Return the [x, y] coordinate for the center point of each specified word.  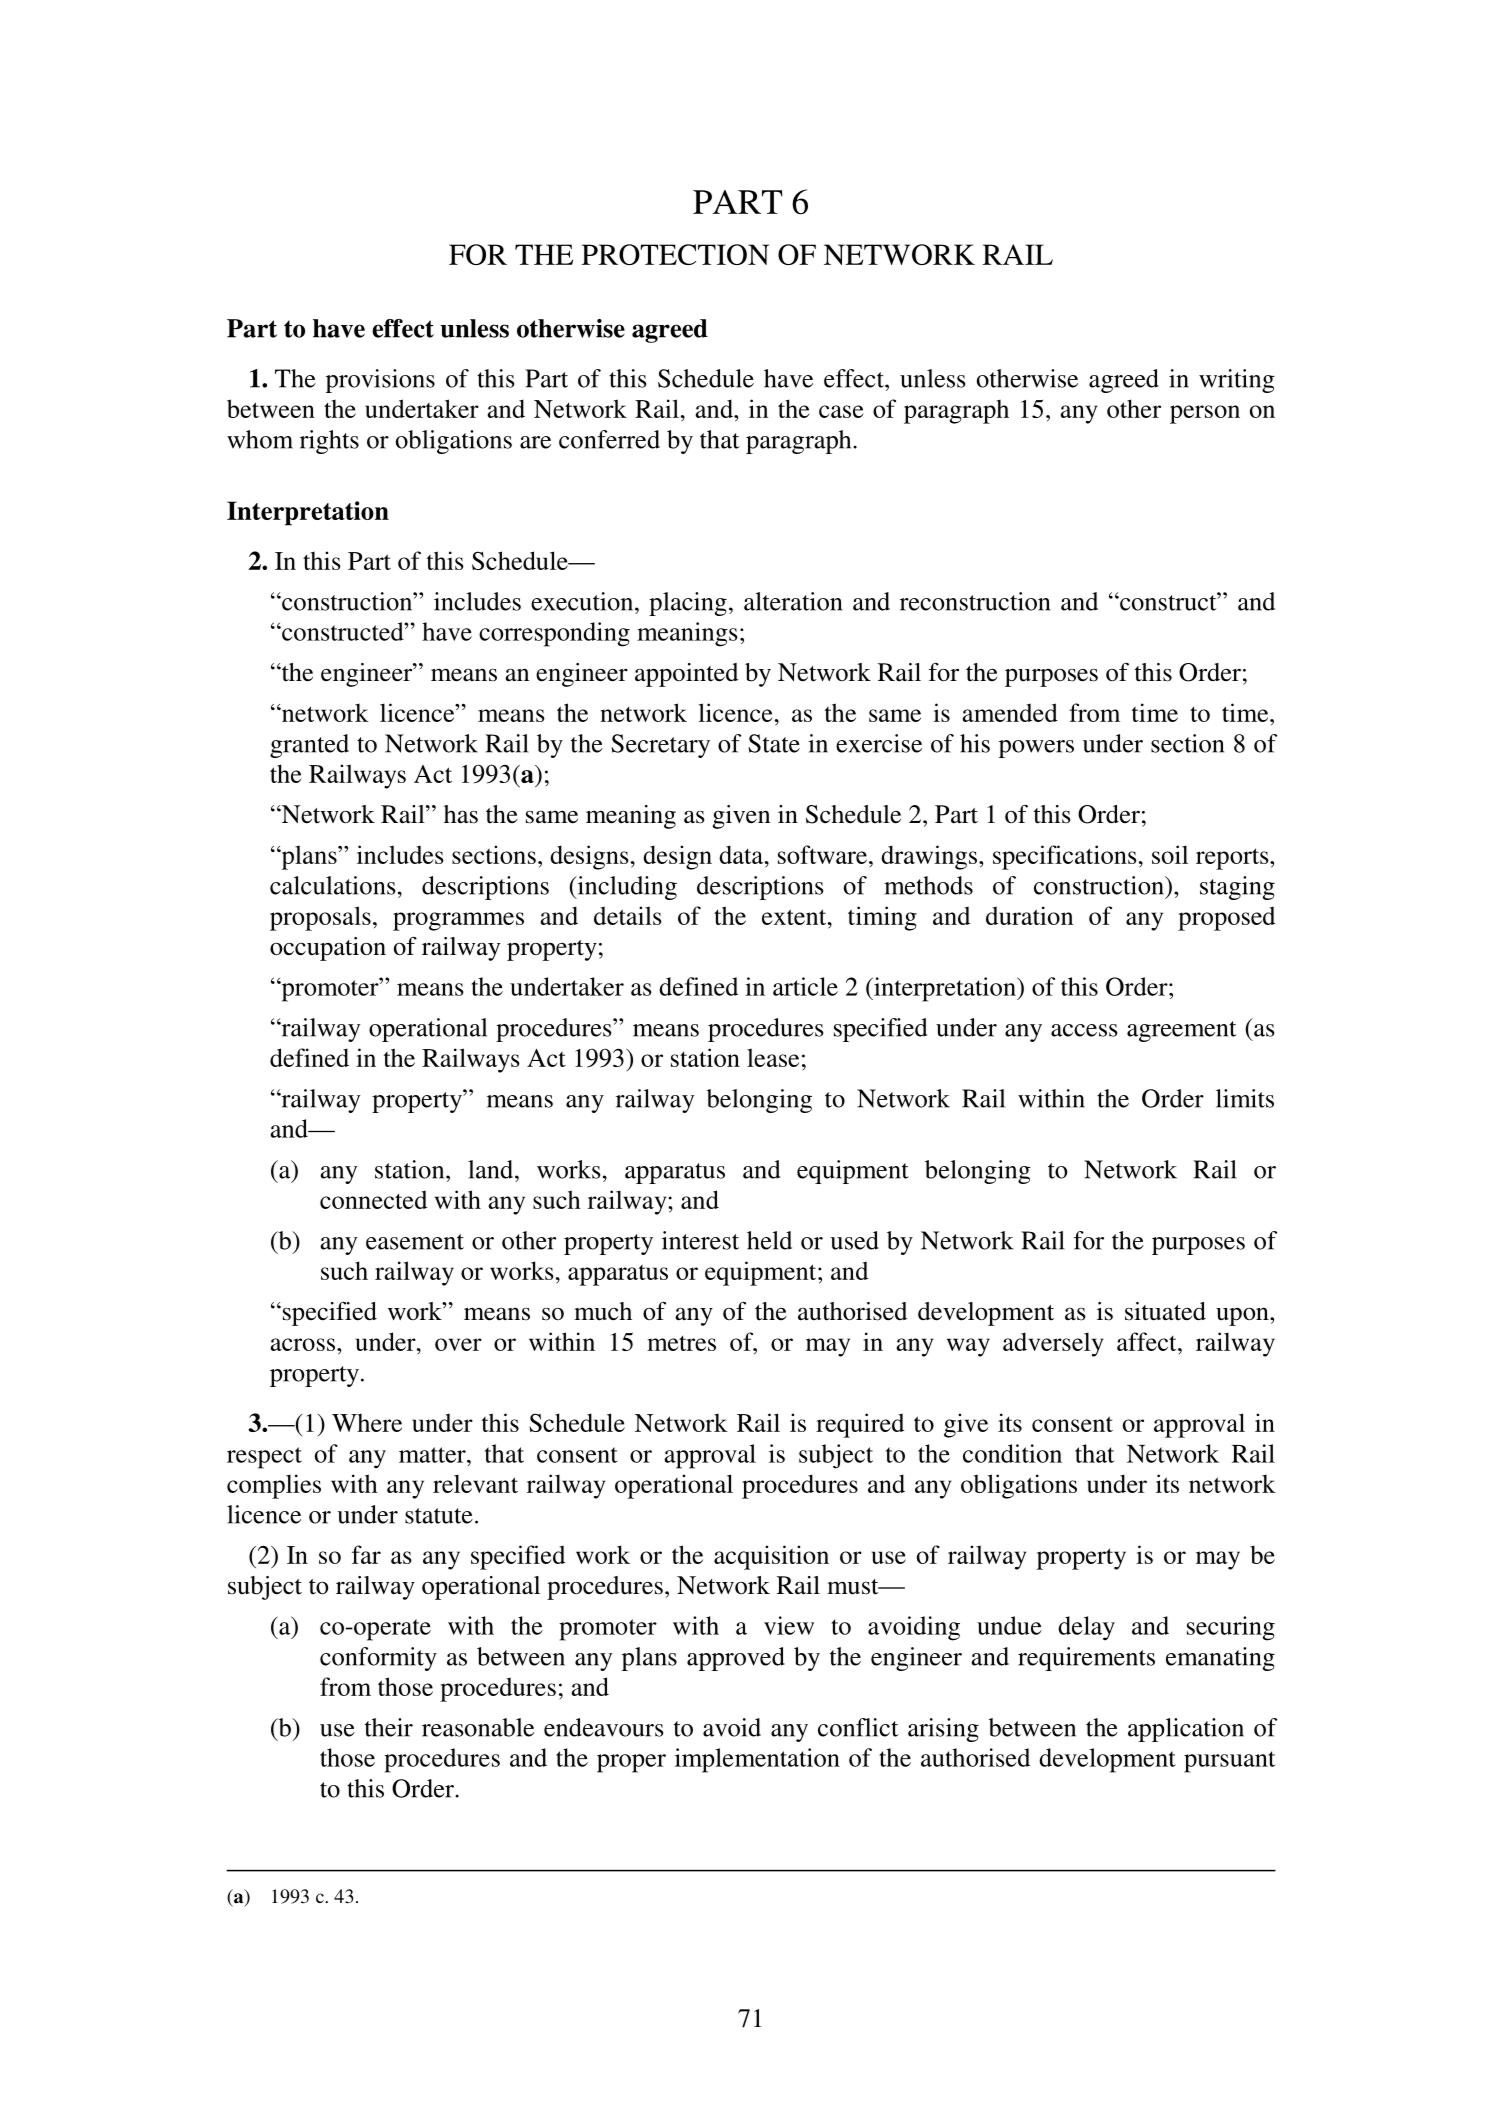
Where [367, 1423]
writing [1237, 381]
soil [1170, 854]
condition [1012, 1453]
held [769, 1240]
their [389, 1727]
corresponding [554, 634]
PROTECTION [675, 254]
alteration [793, 601]
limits [1245, 1098]
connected [373, 1199]
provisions [380, 381]
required [860, 1425]
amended [1010, 712]
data [742, 854]
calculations [332, 885]
